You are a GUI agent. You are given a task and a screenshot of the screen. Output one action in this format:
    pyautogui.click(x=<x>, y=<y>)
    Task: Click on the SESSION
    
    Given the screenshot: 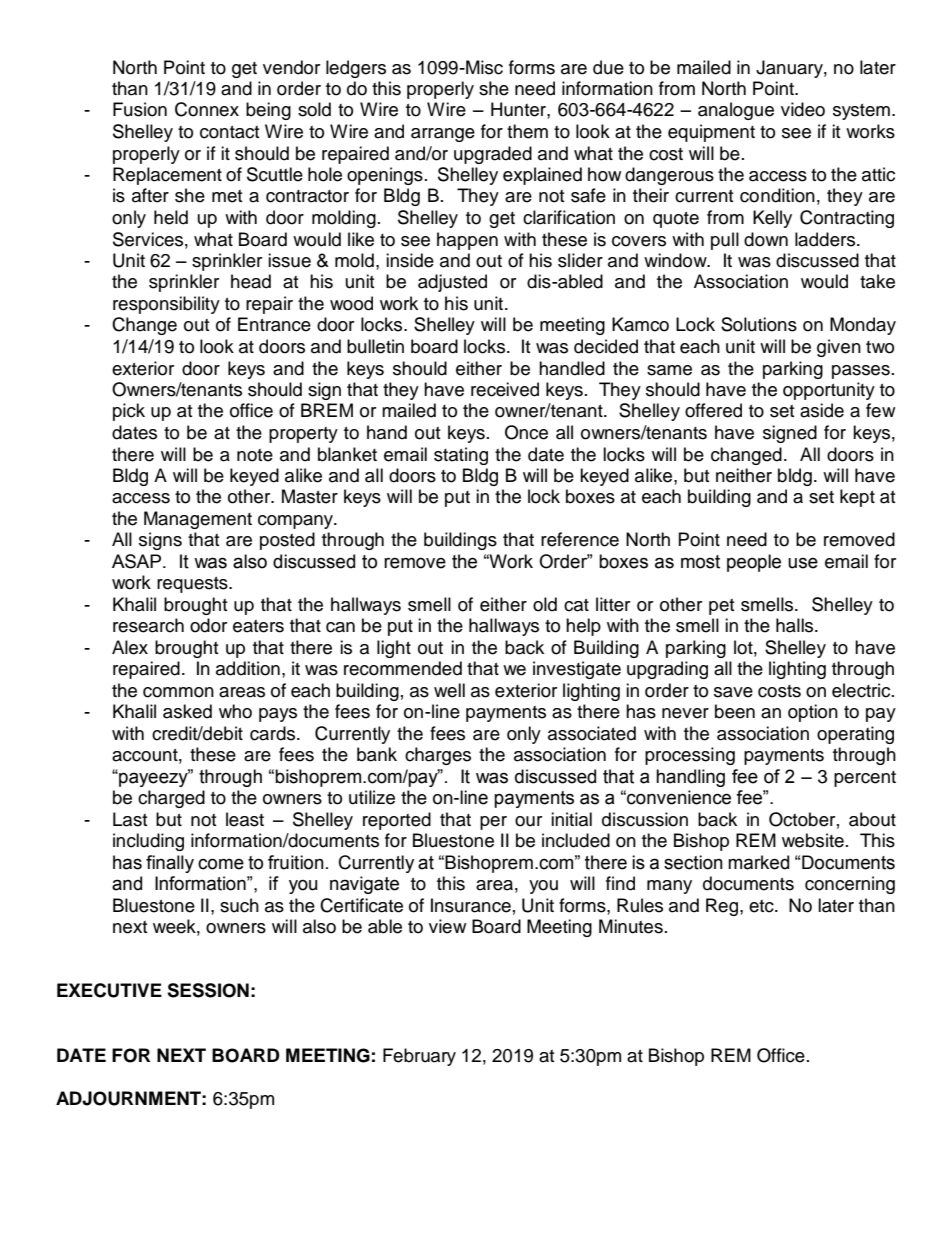 What is the action you would take?
    pyautogui.click(x=208, y=990)
